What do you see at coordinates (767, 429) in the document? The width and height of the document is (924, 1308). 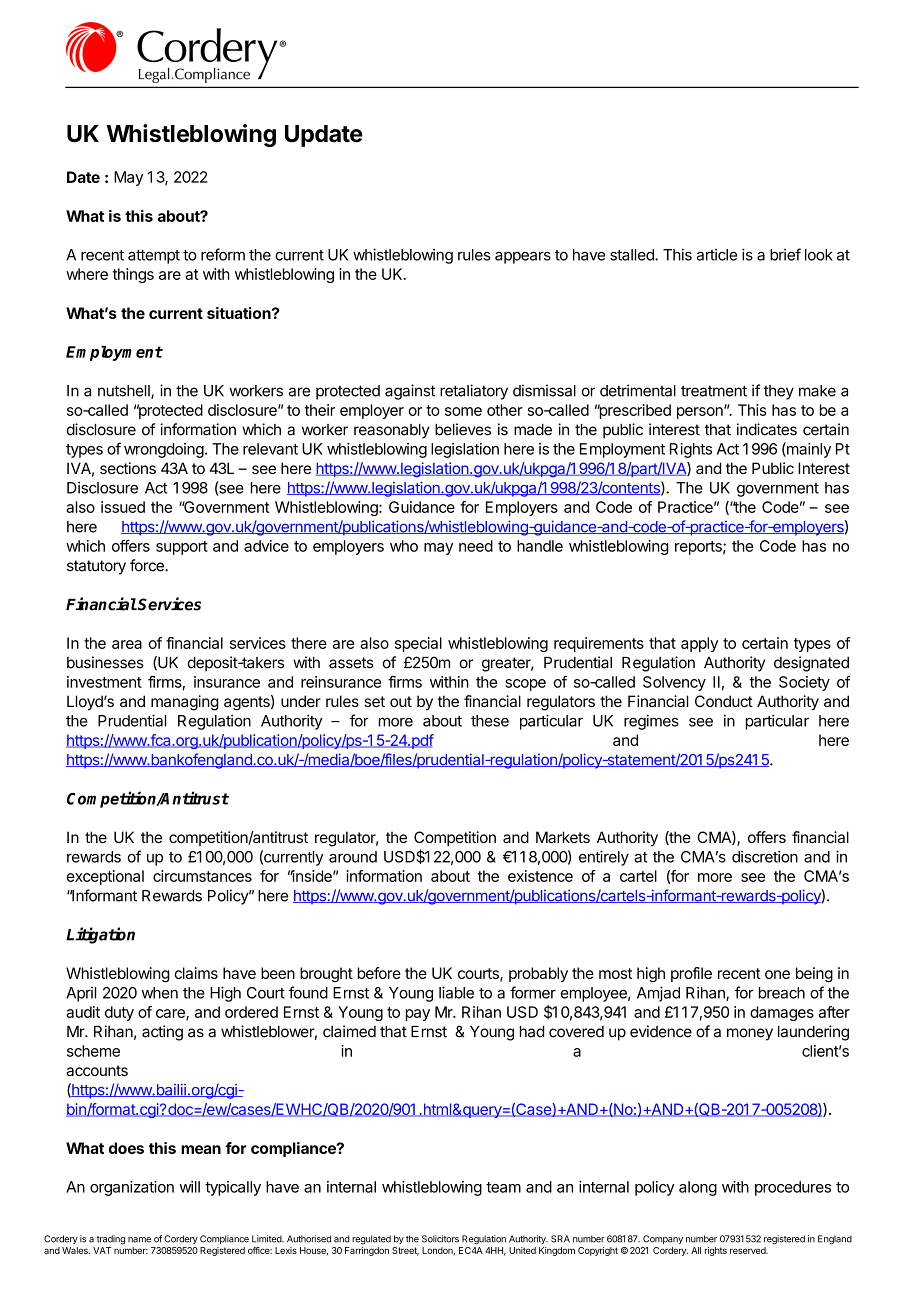 I see `indicates` at bounding box center [767, 429].
